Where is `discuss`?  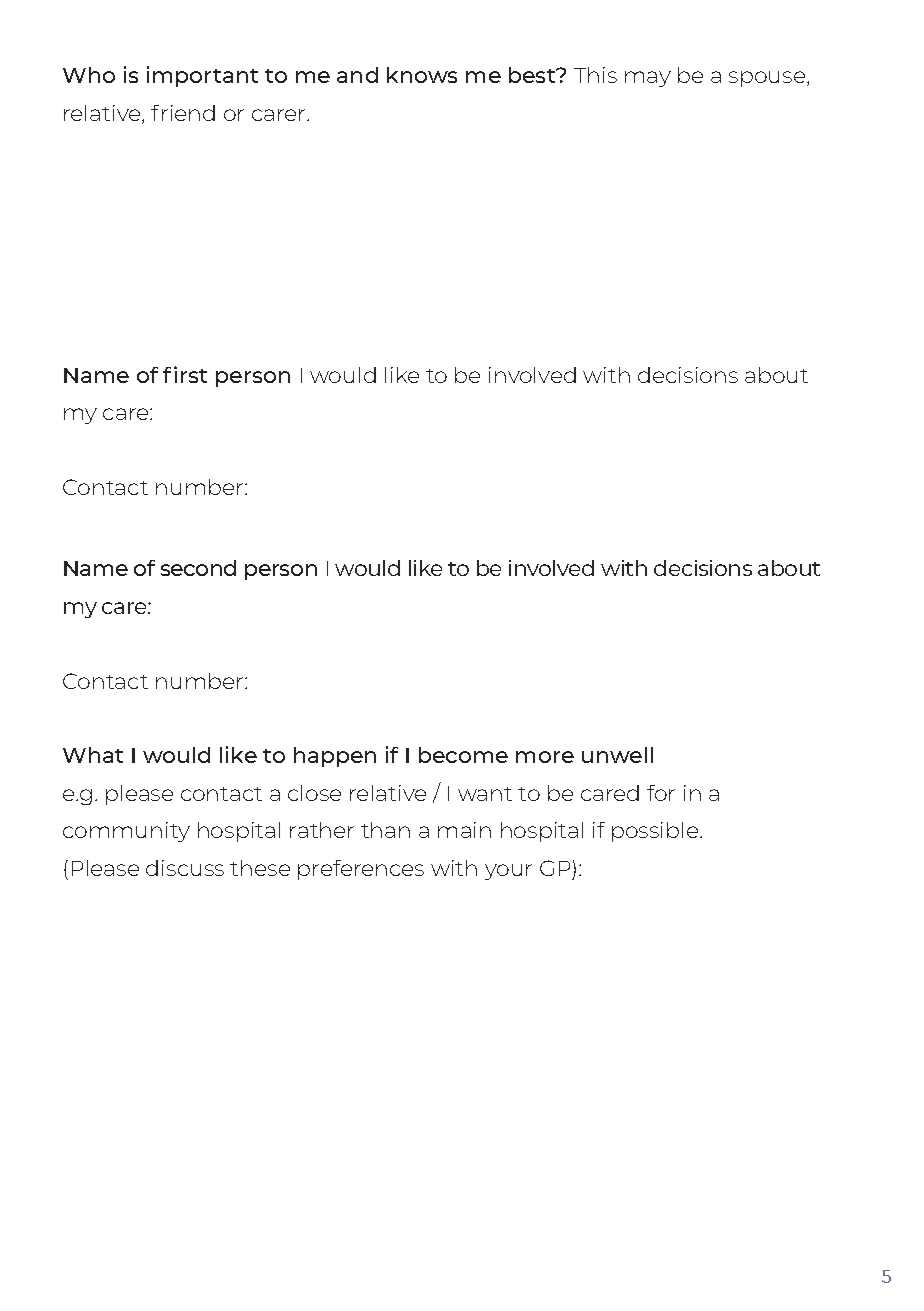 discuss is located at coordinates (185, 868).
